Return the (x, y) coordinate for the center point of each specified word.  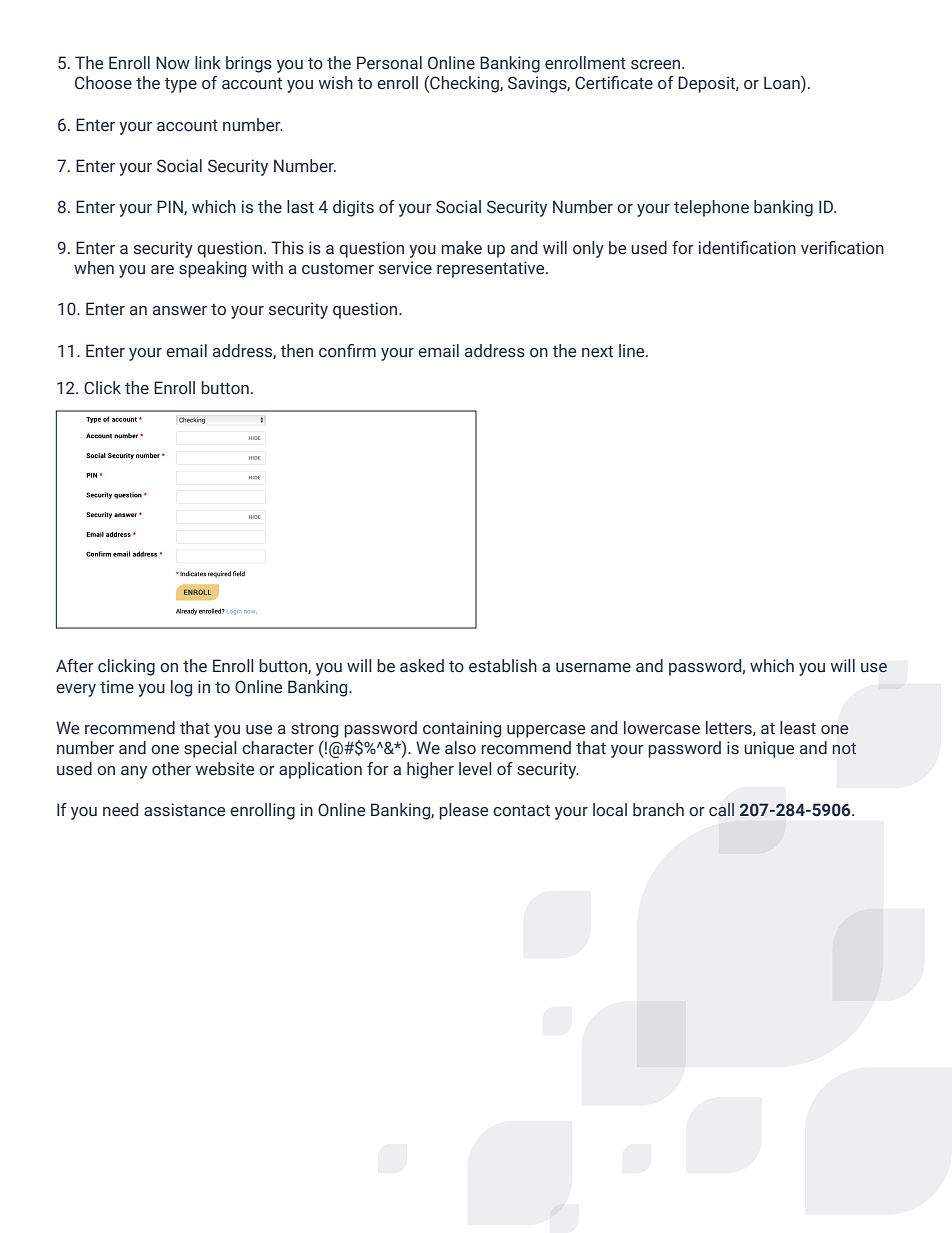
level (475, 769)
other (171, 769)
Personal (389, 63)
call (721, 809)
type (180, 85)
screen (657, 65)
